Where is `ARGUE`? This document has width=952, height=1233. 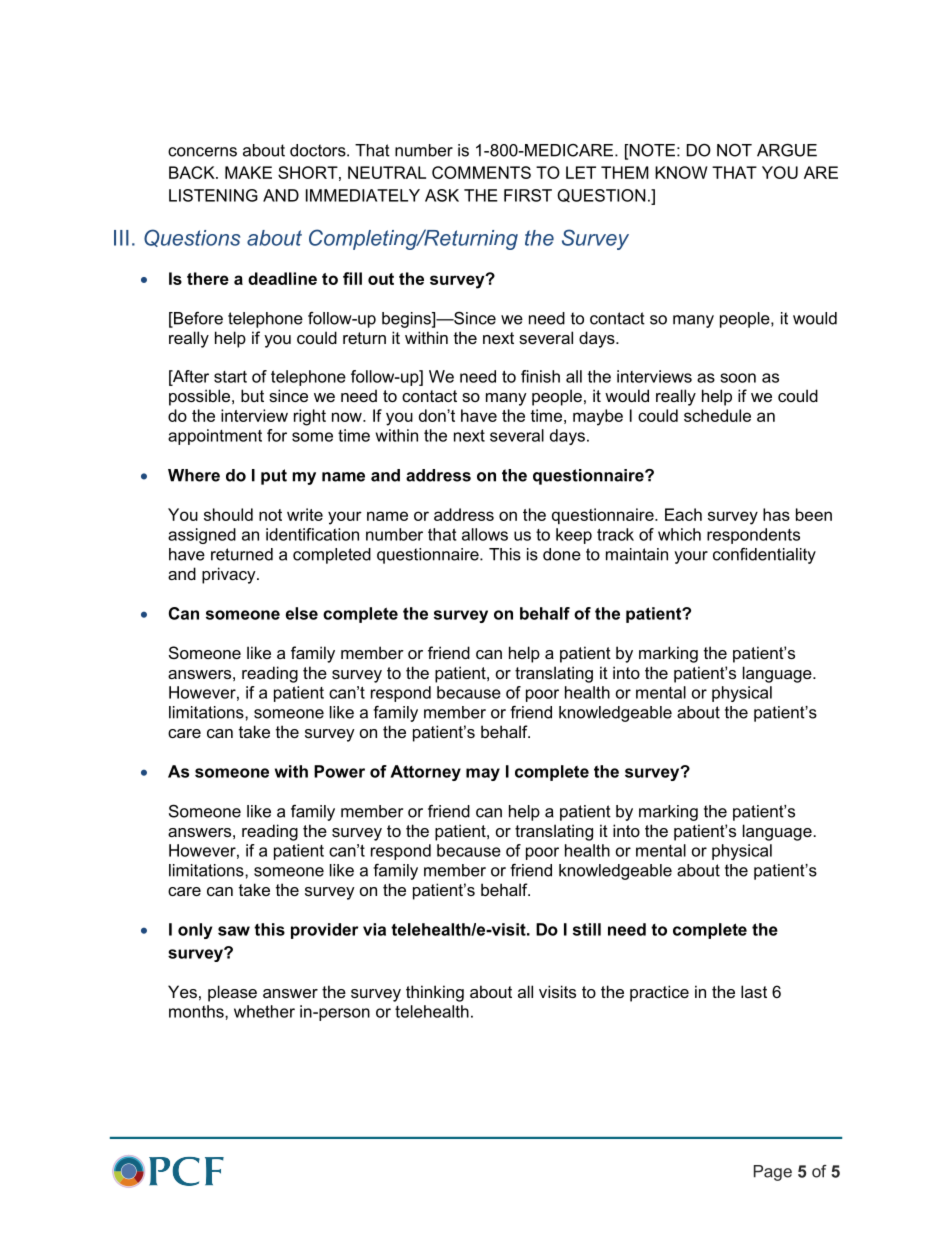
ARGUE is located at coordinates (787, 150).
